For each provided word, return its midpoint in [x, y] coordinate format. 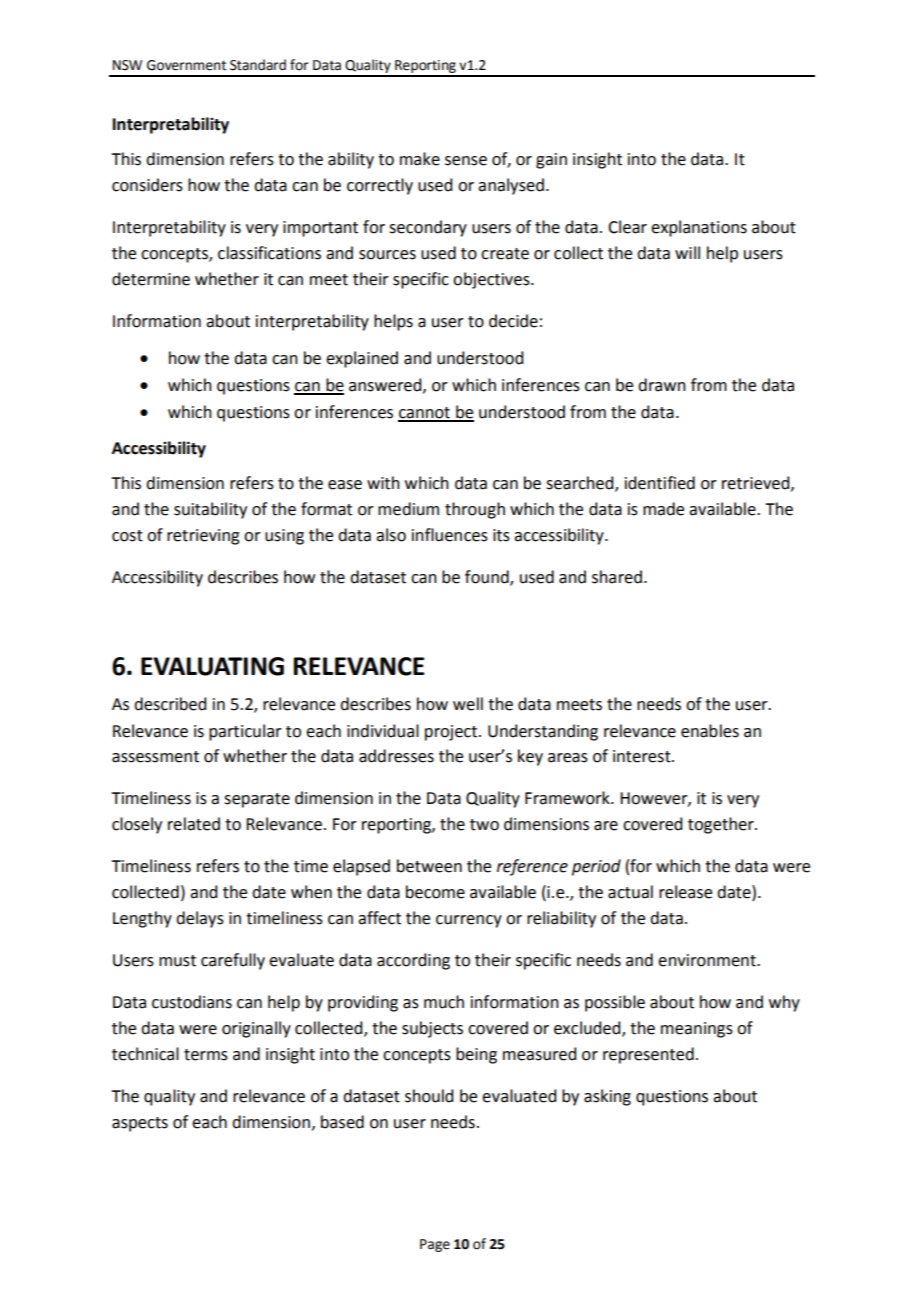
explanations [699, 228]
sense [466, 161]
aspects [140, 1124]
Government [186, 65]
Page [435, 1245]
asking [607, 1097]
